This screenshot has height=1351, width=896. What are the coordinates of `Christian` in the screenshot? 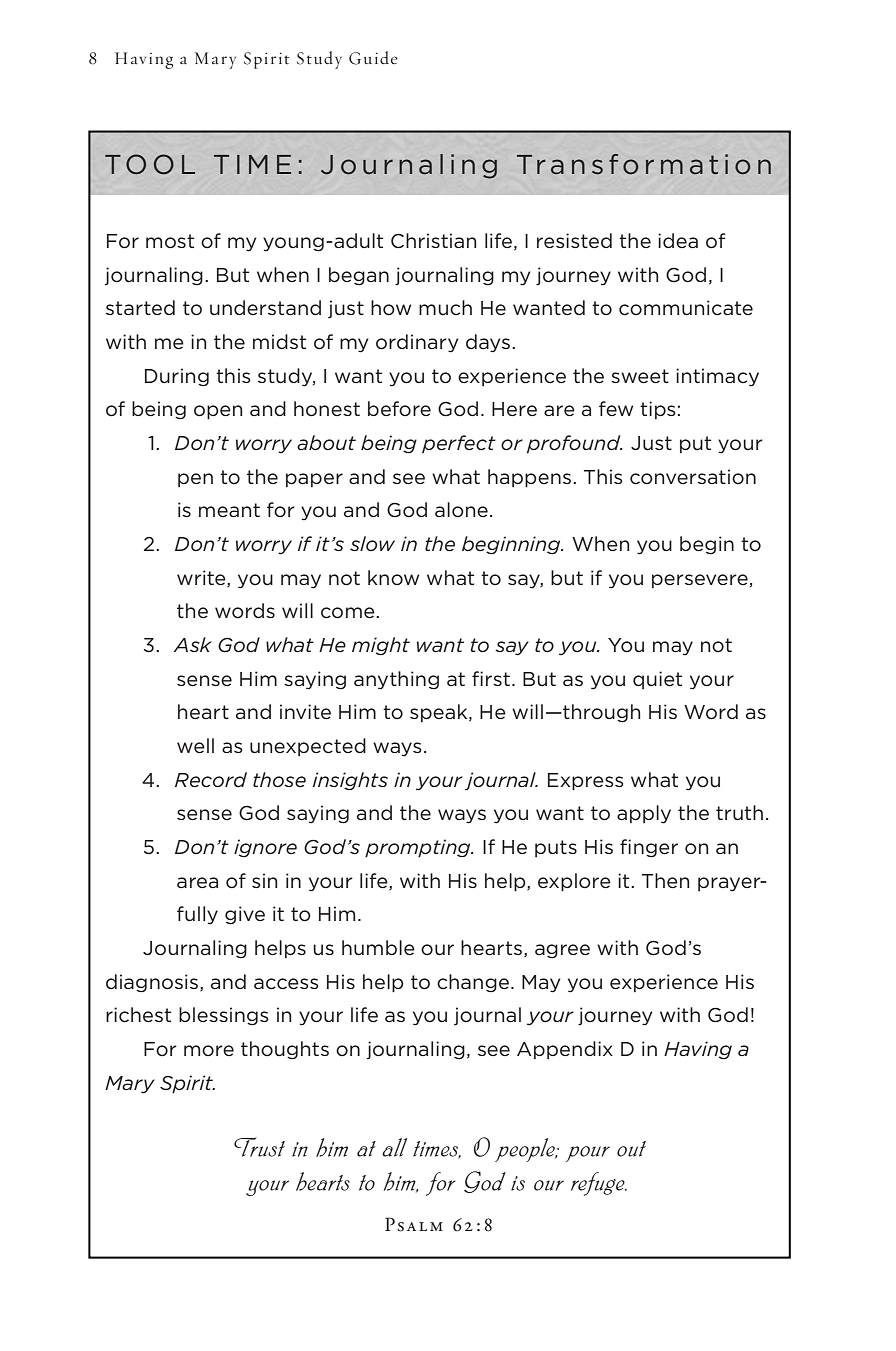 It's located at (433, 241).
